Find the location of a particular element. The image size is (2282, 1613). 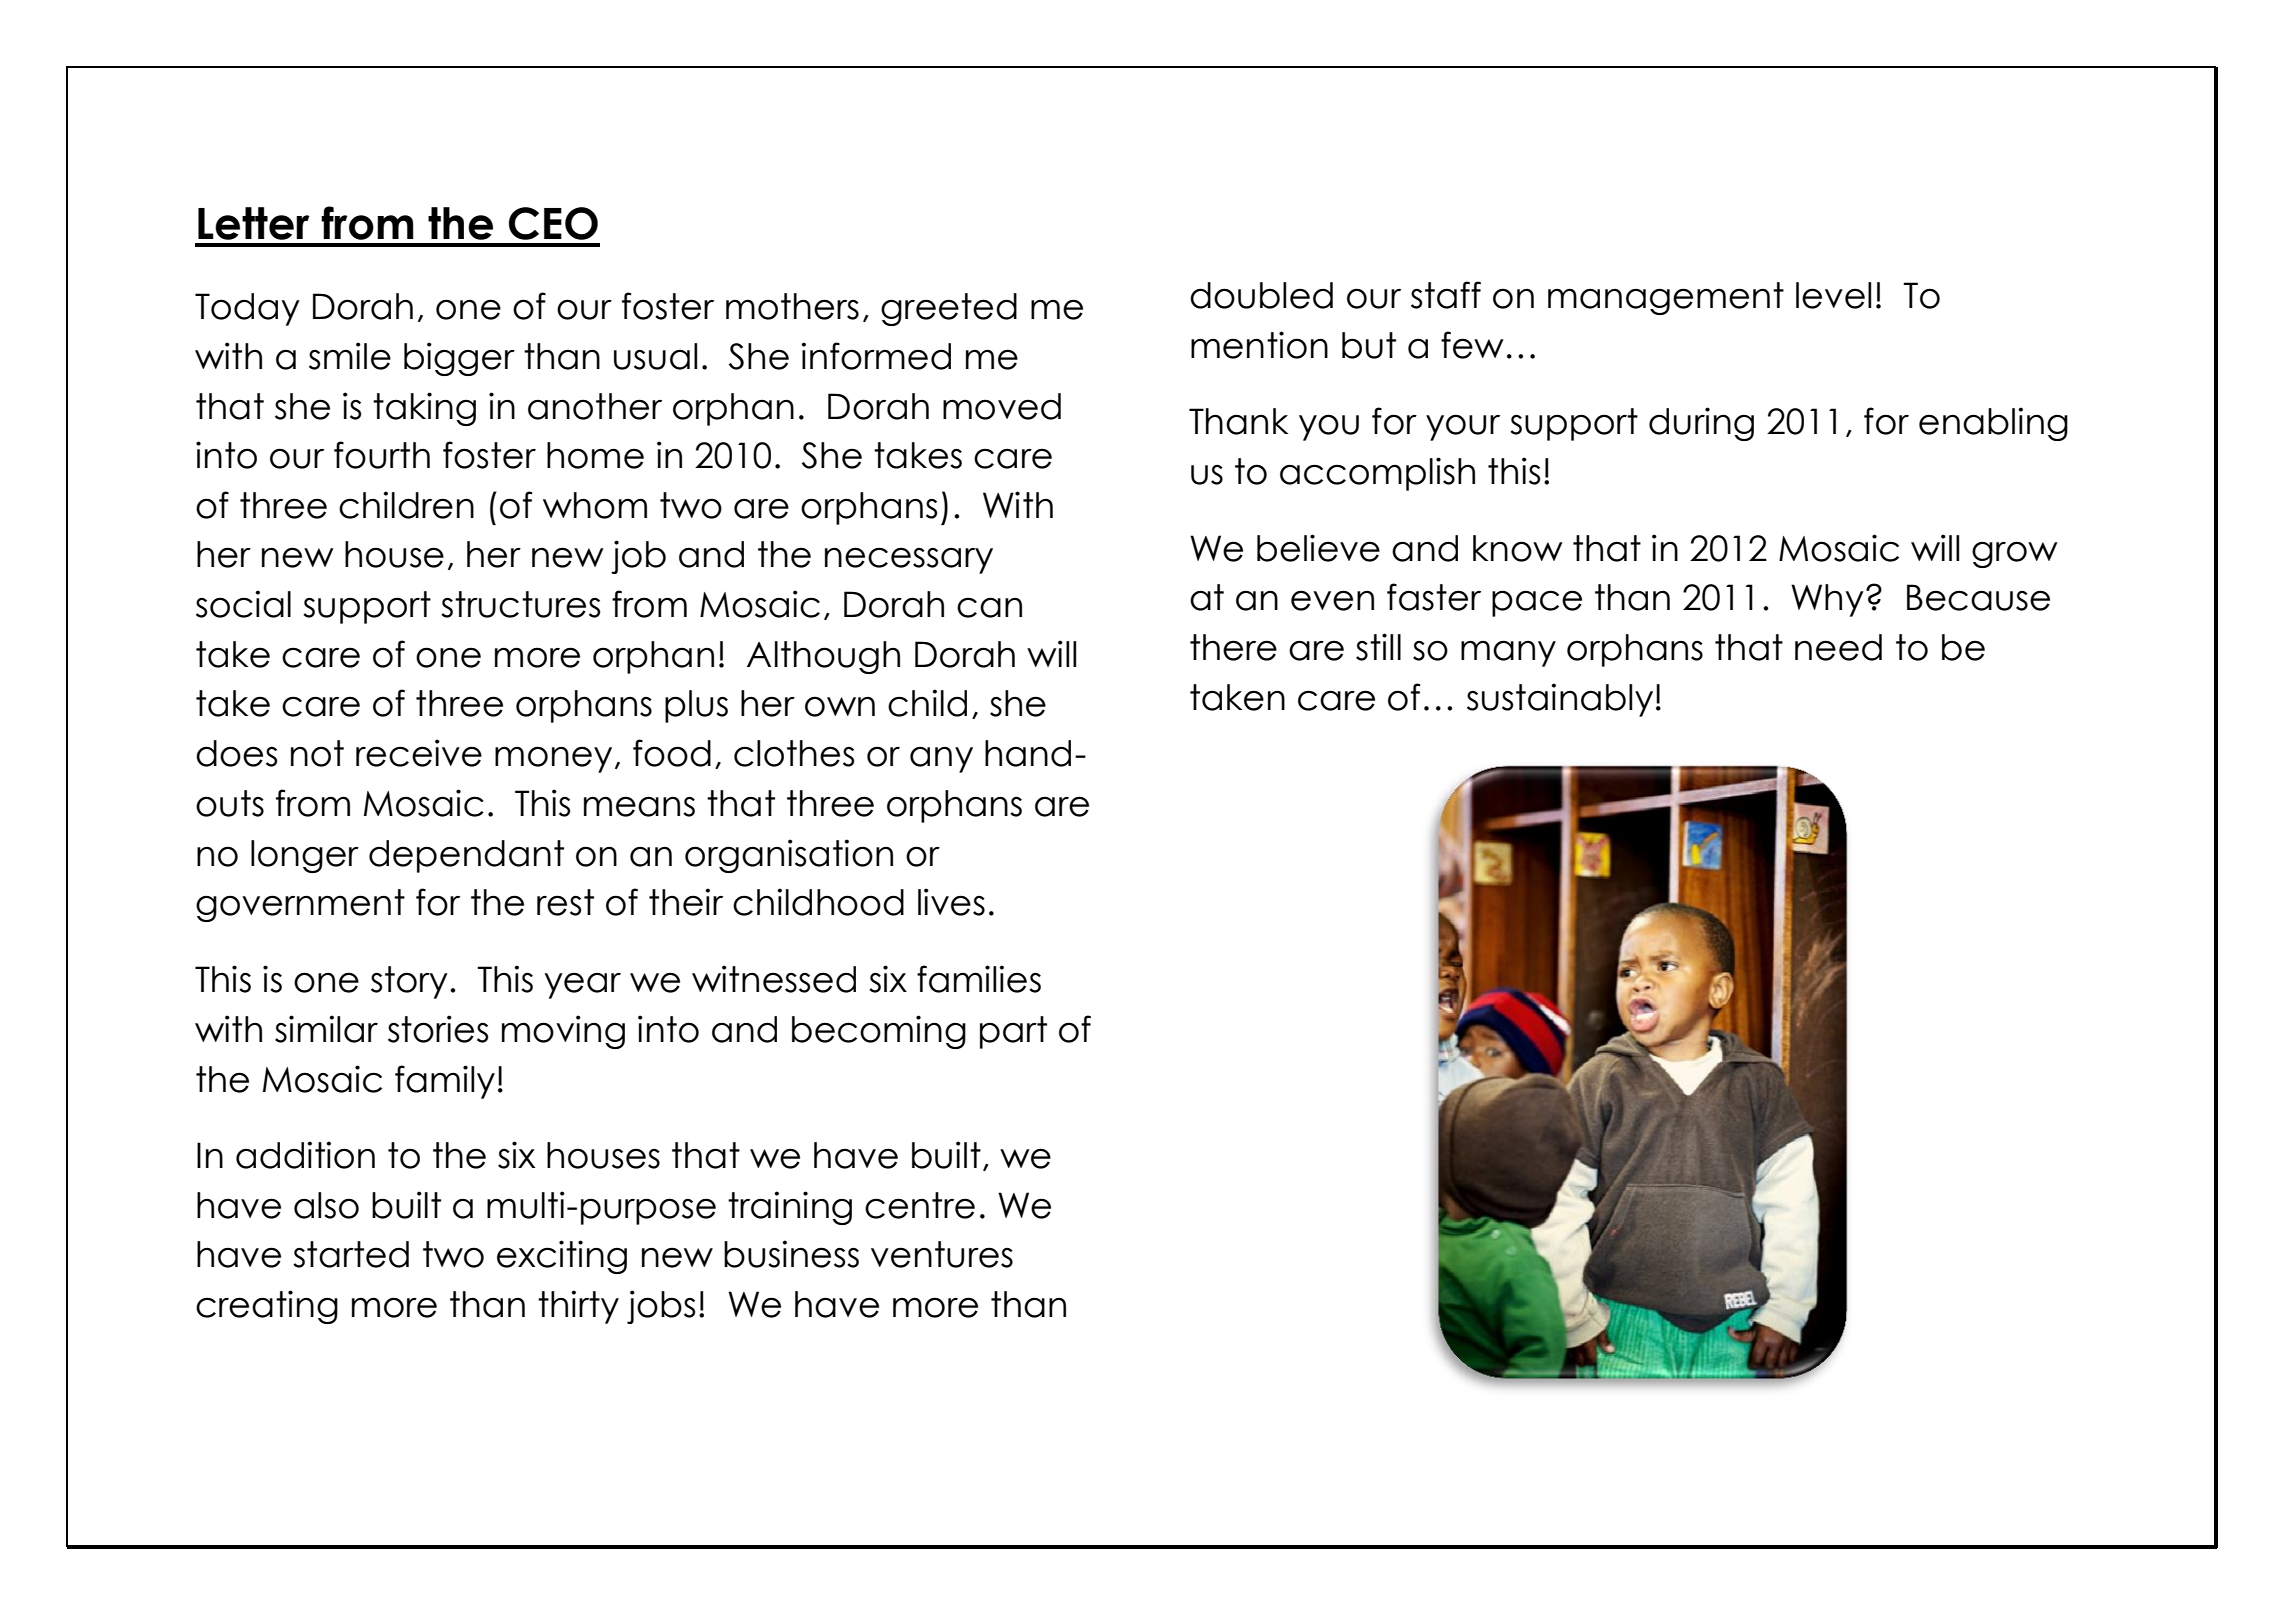

clothes is located at coordinates (794, 753).
